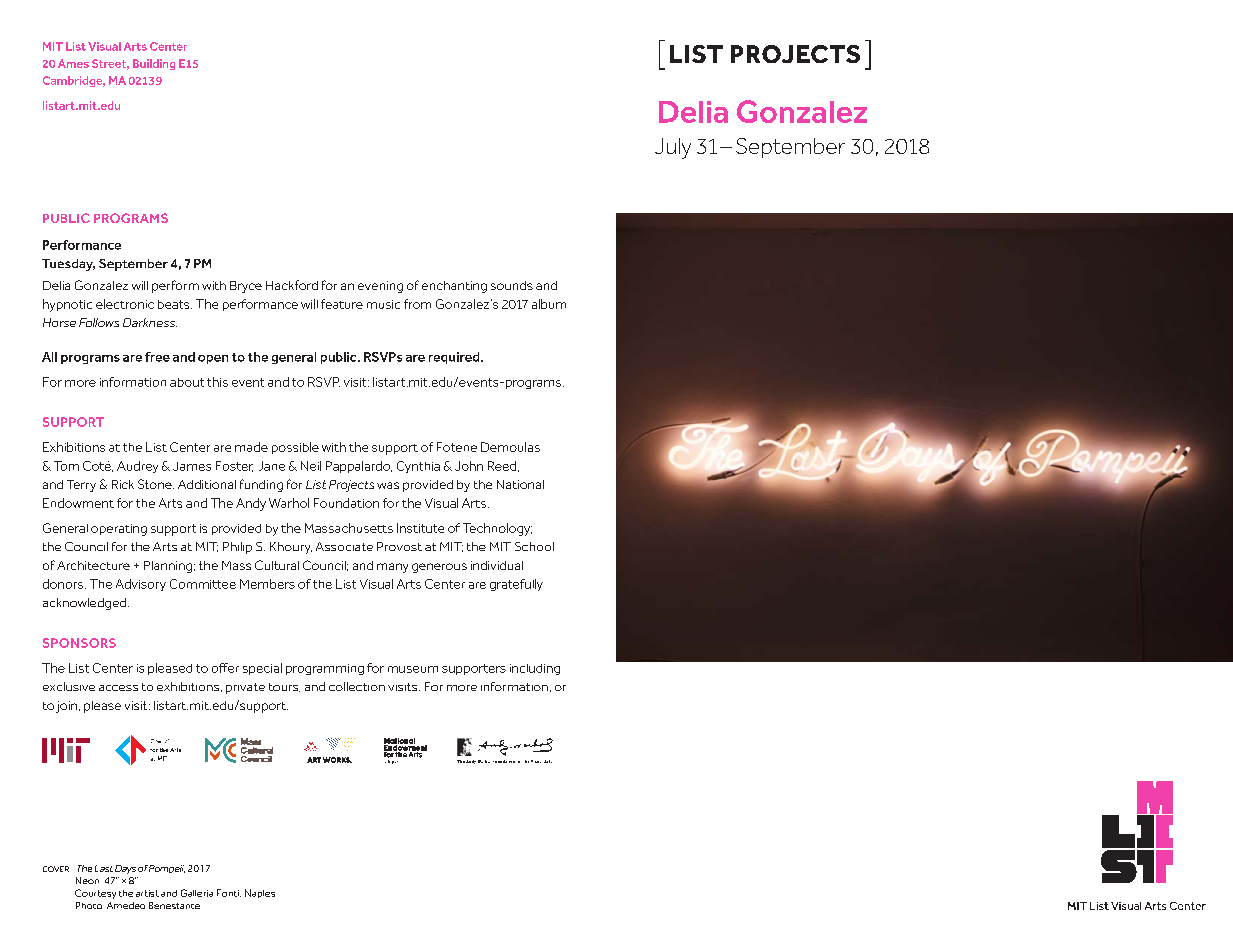  What do you see at coordinates (520, 484) in the page?
I see `National` at bounding box center [520, 484].
